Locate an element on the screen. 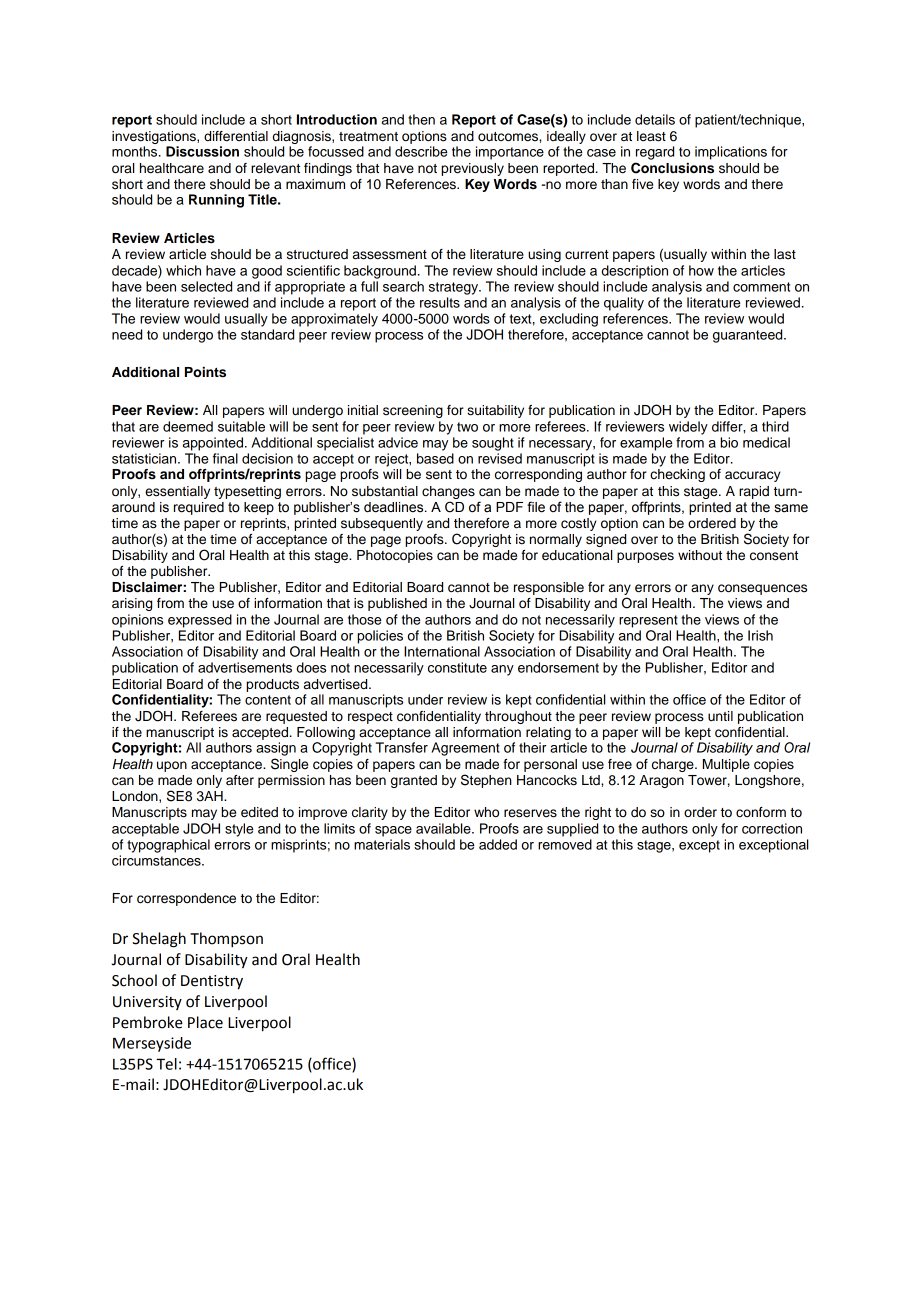 The image size is (924, 1308). without is located at coordinates (700, 555).
